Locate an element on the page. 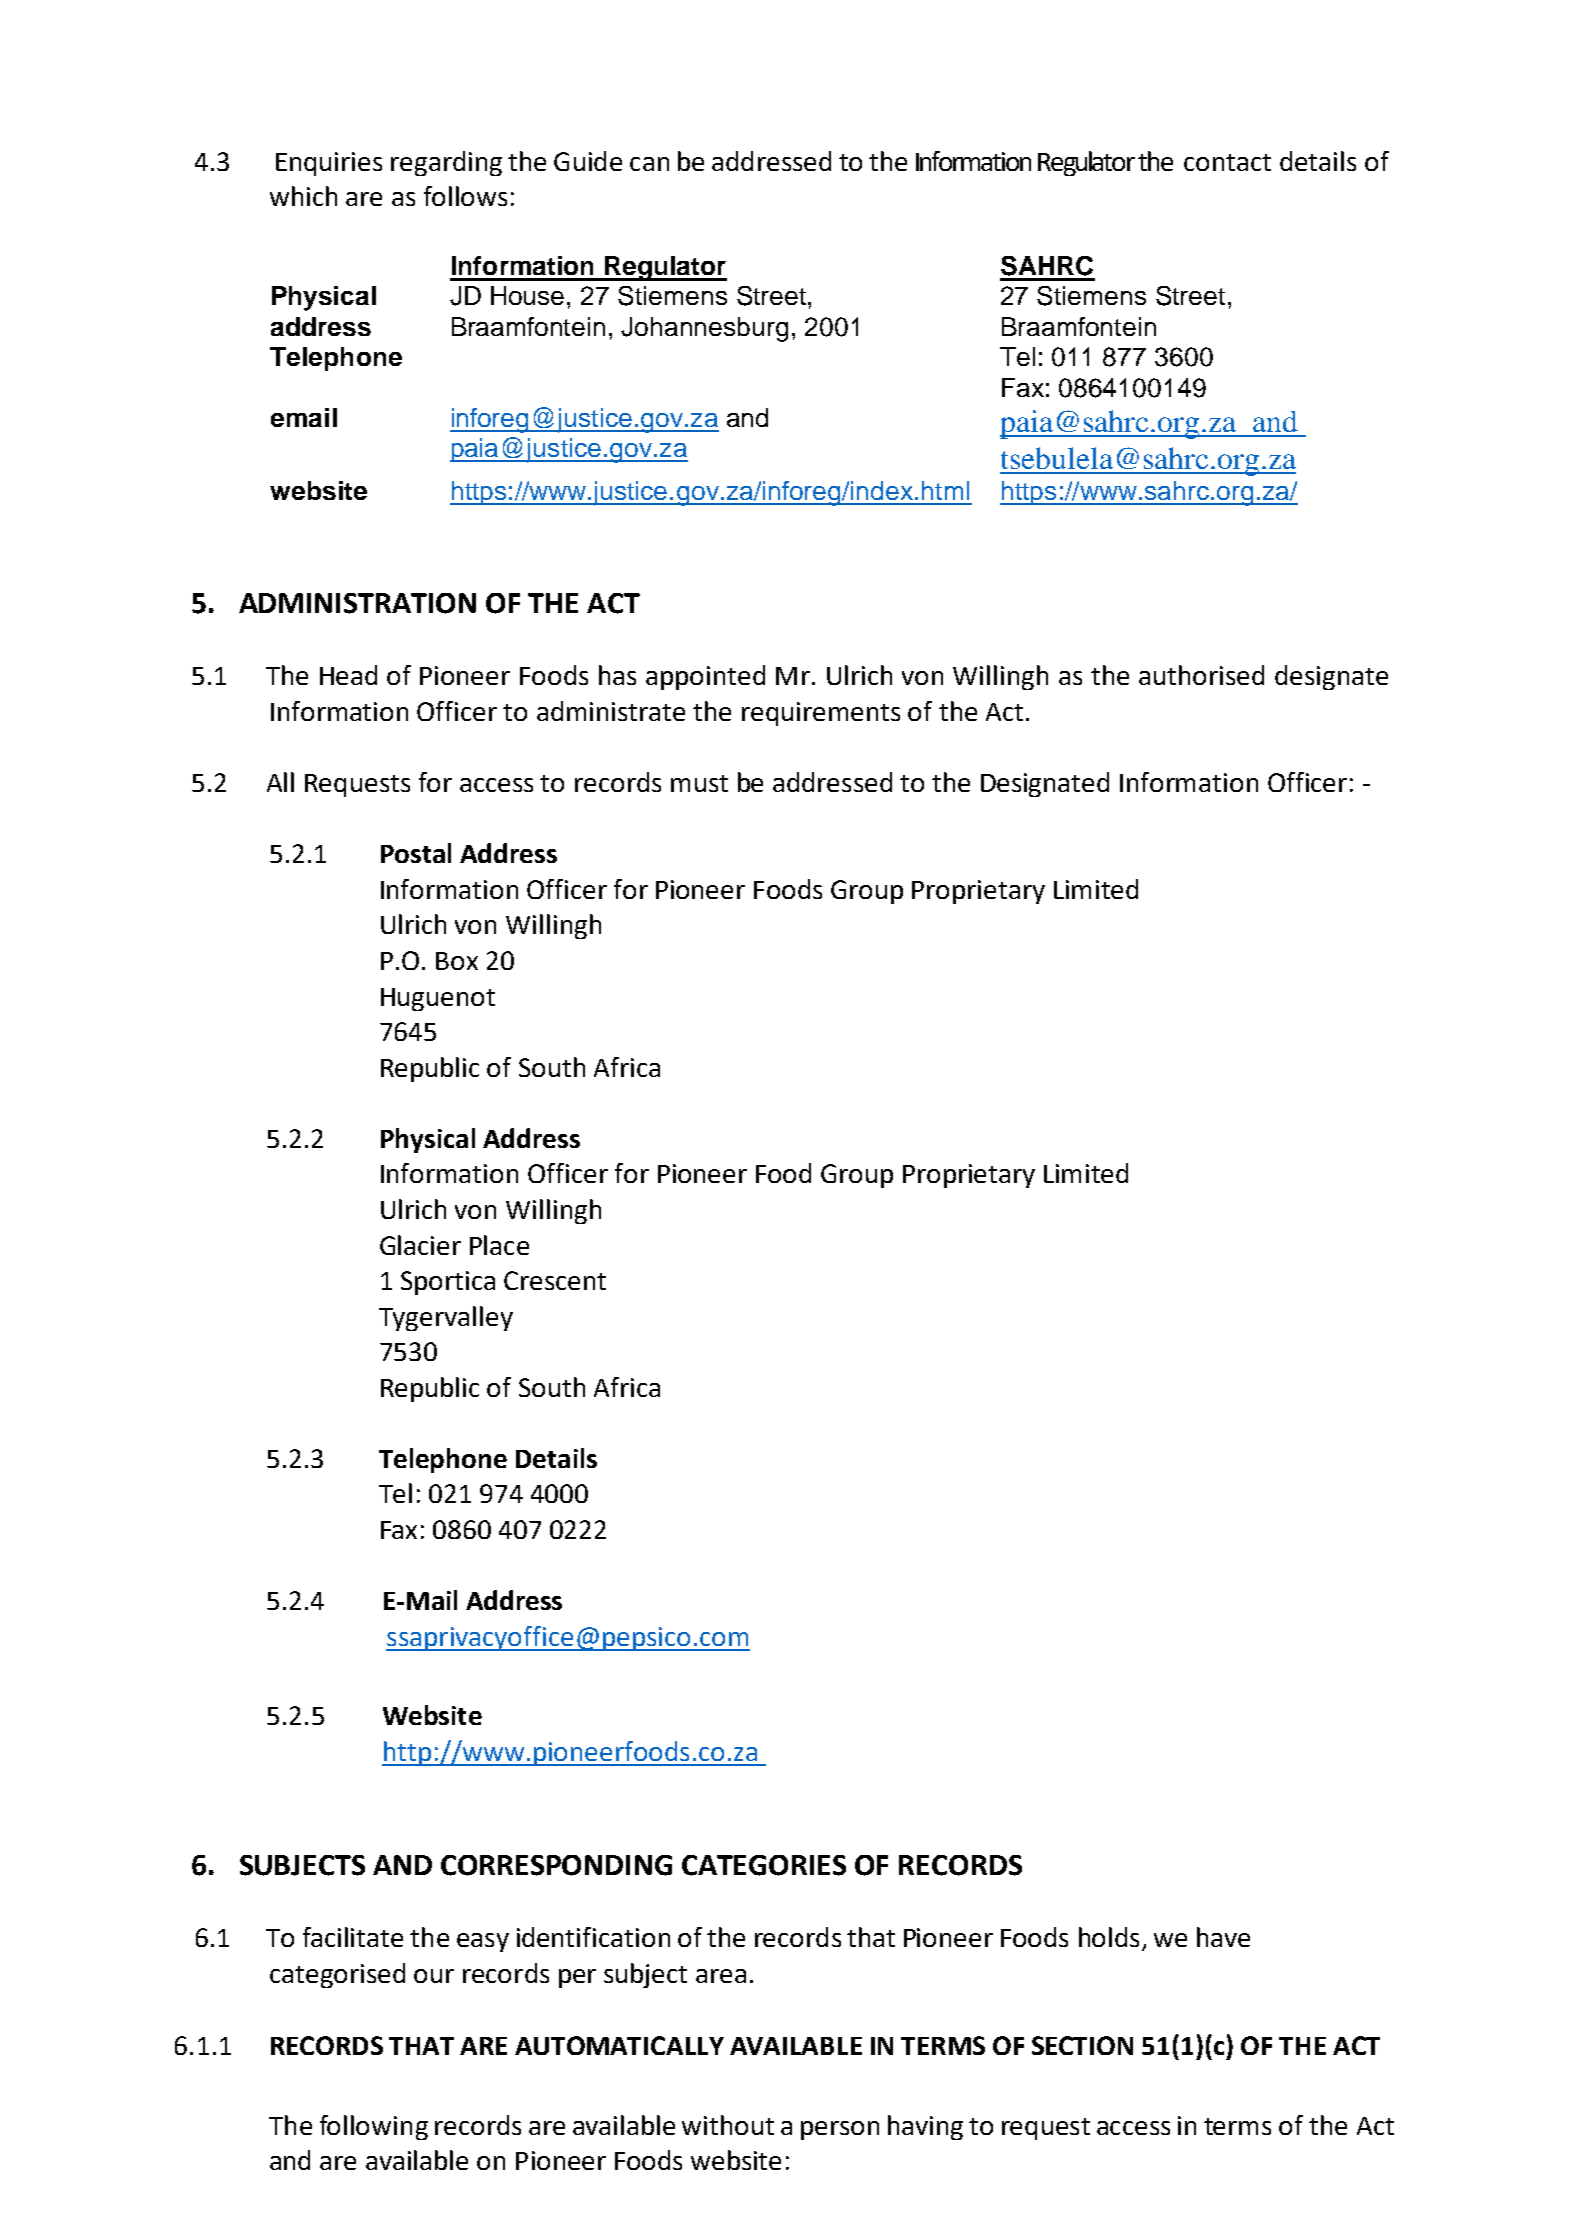  Head is located at coordinates (348, 675).
